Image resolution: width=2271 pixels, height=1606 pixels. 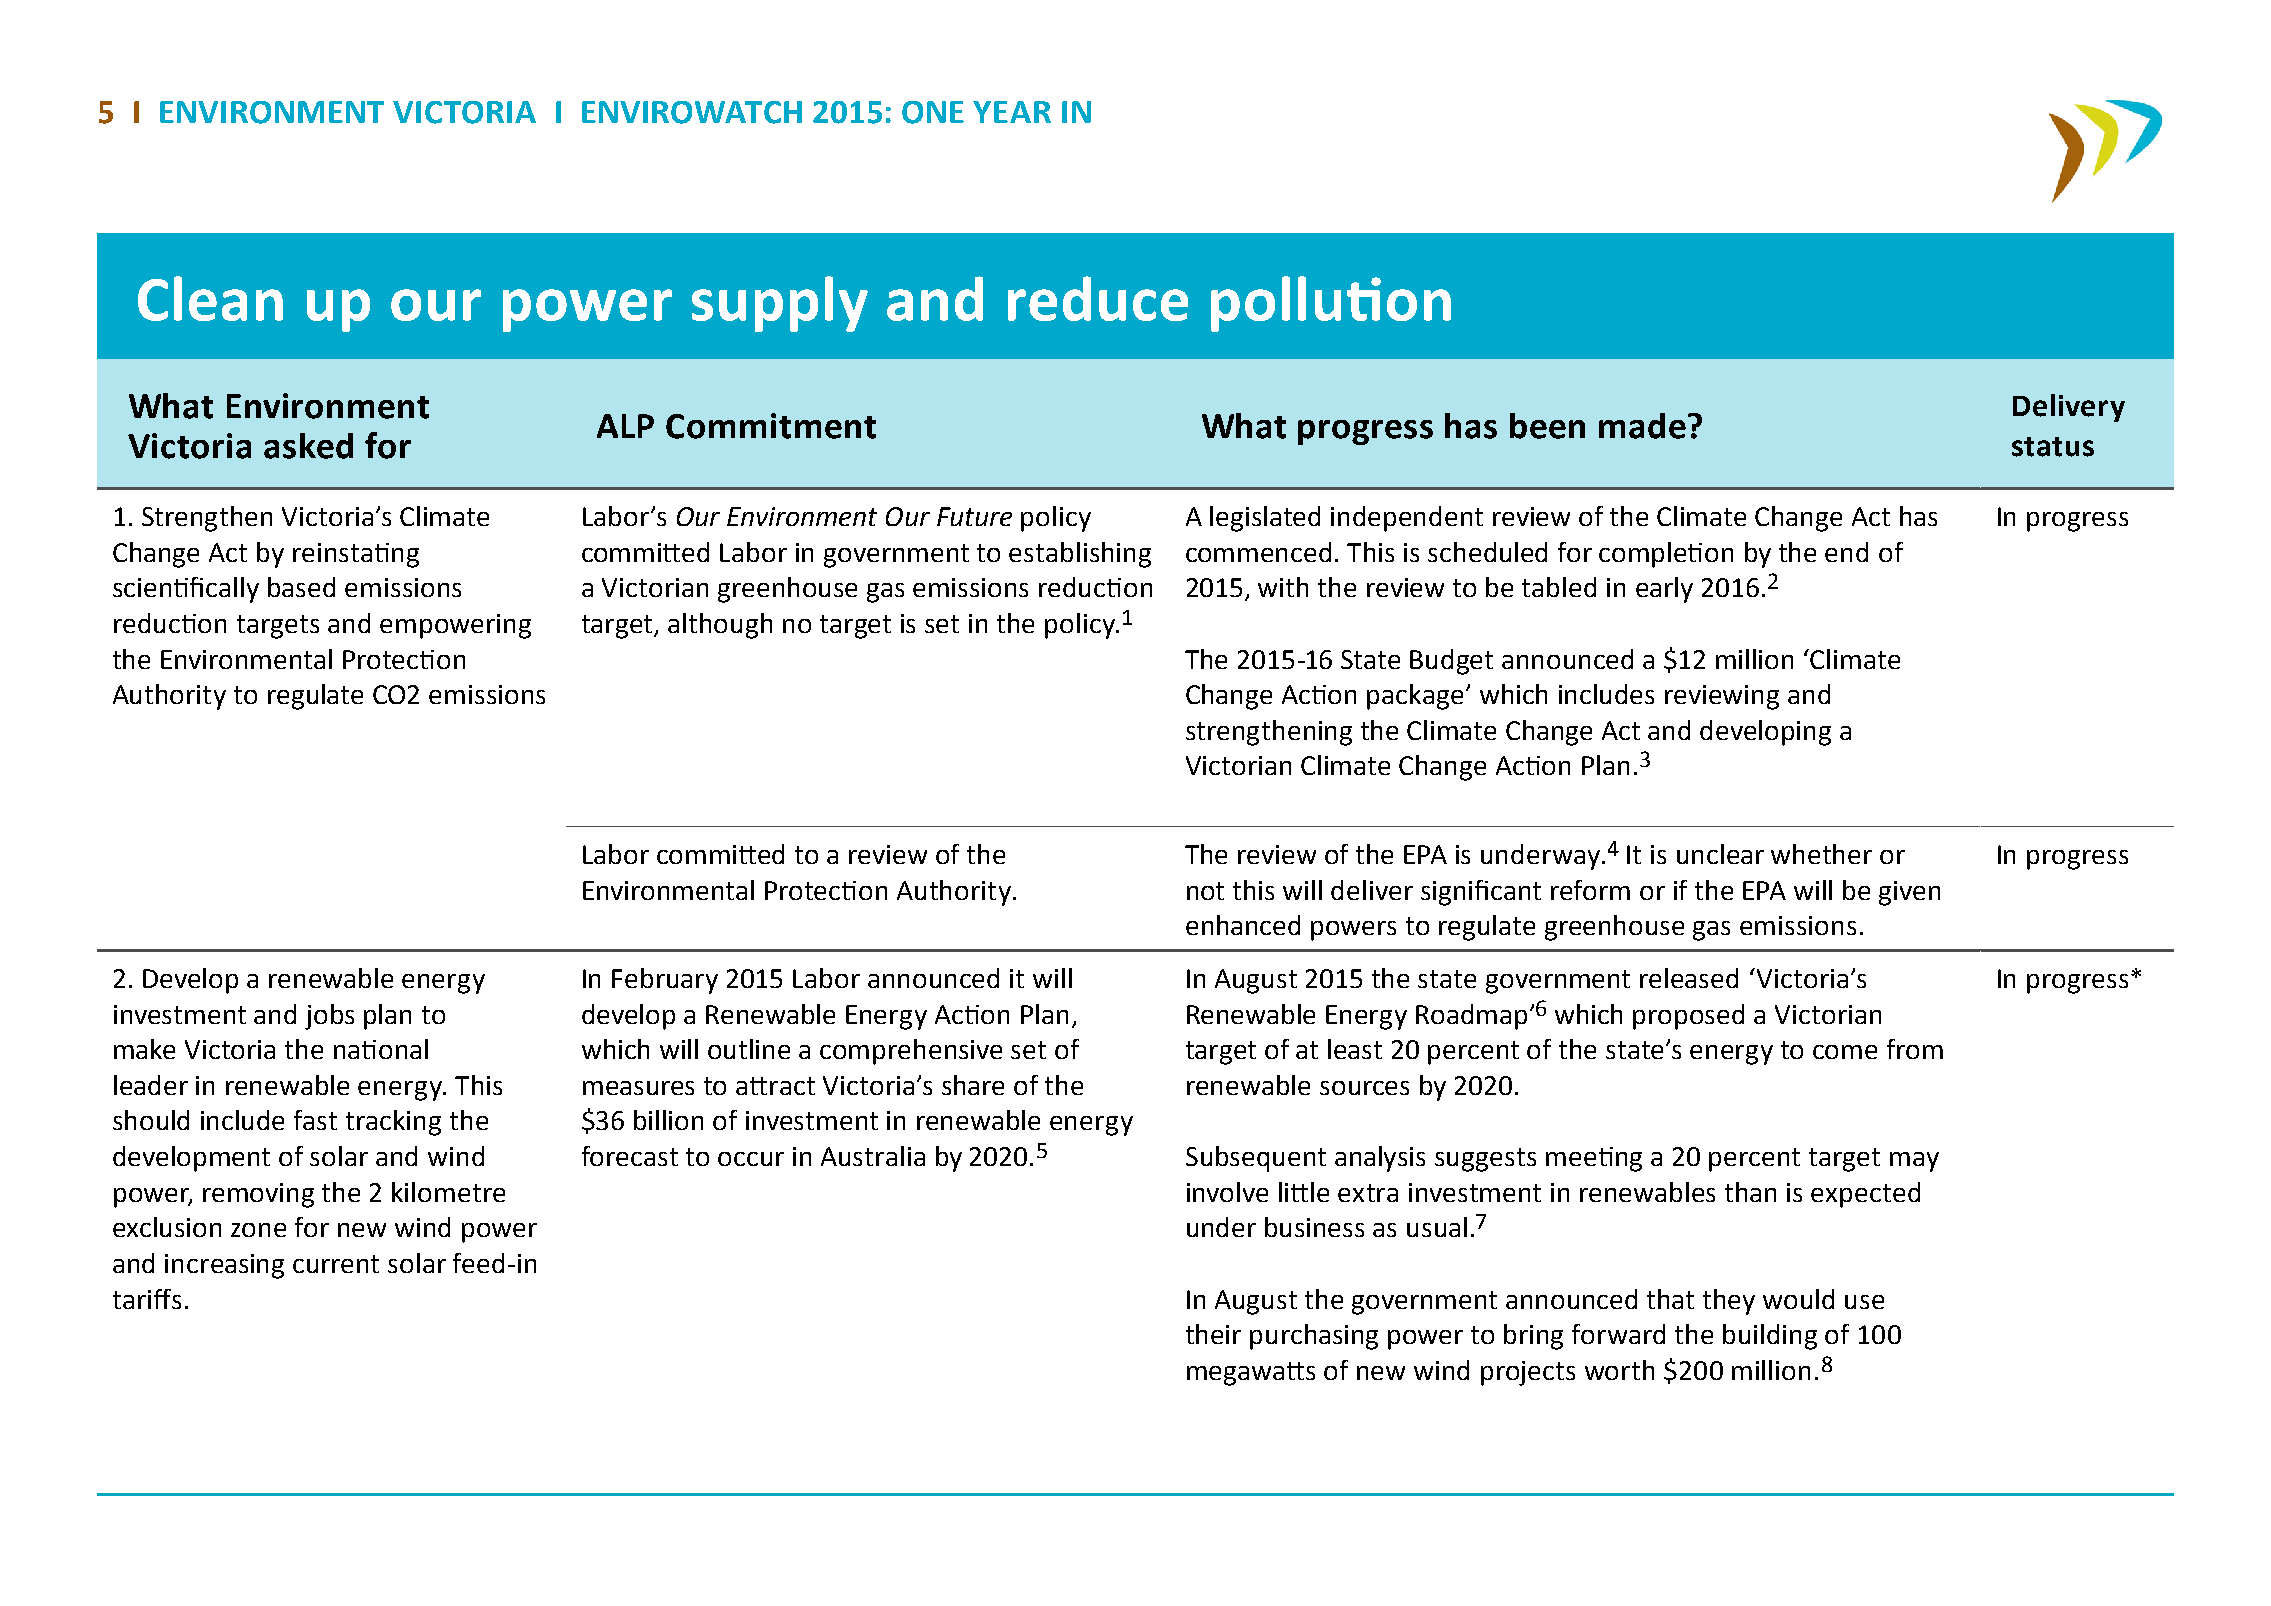 What do you see at coordinates (210, 298) in the screenshot?
I see `Clean` at bounding box center [210, 298].
